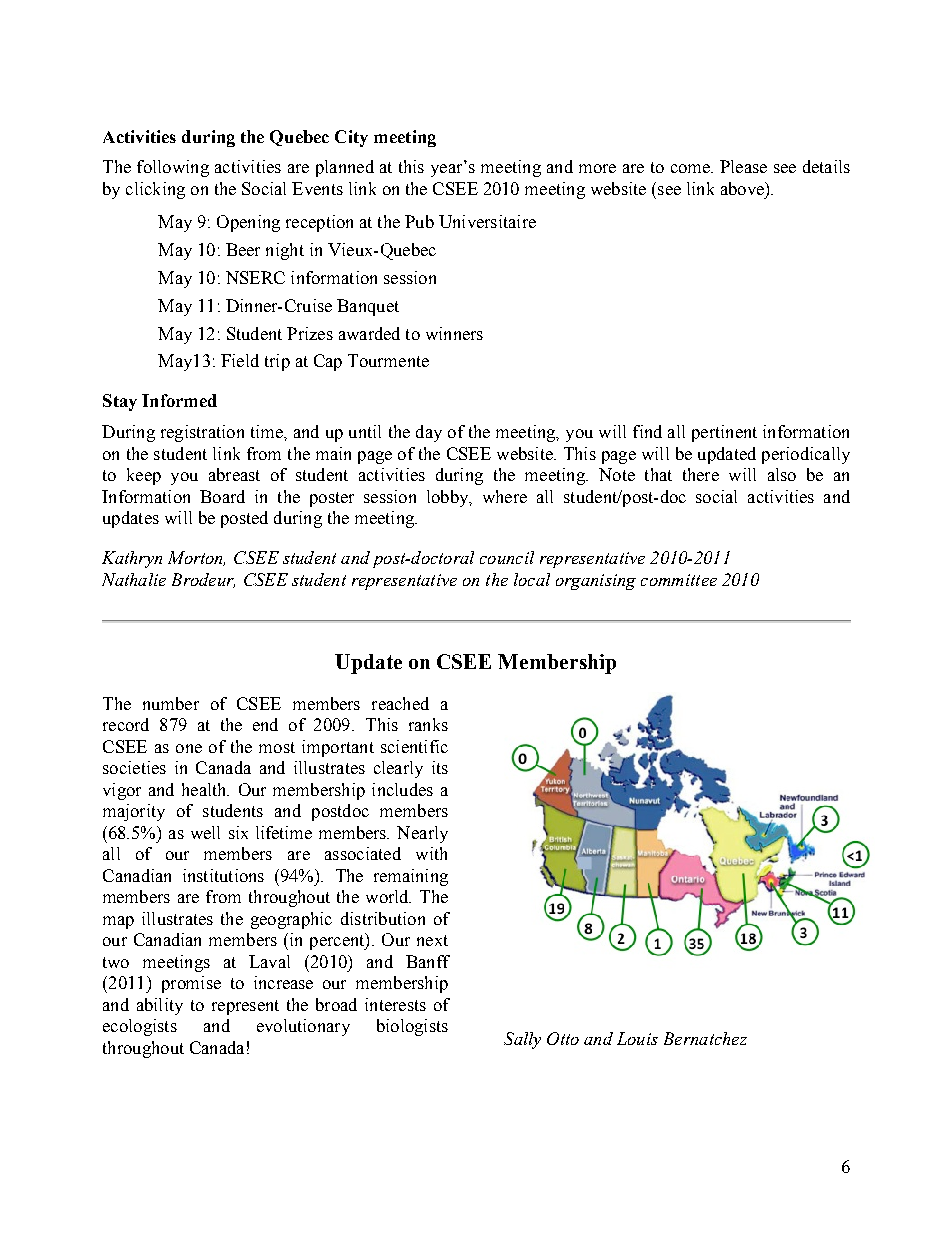  What do you see at coordinates (507, 557) in the screenshot?
I see `council` at bounding box center [507, 557].
